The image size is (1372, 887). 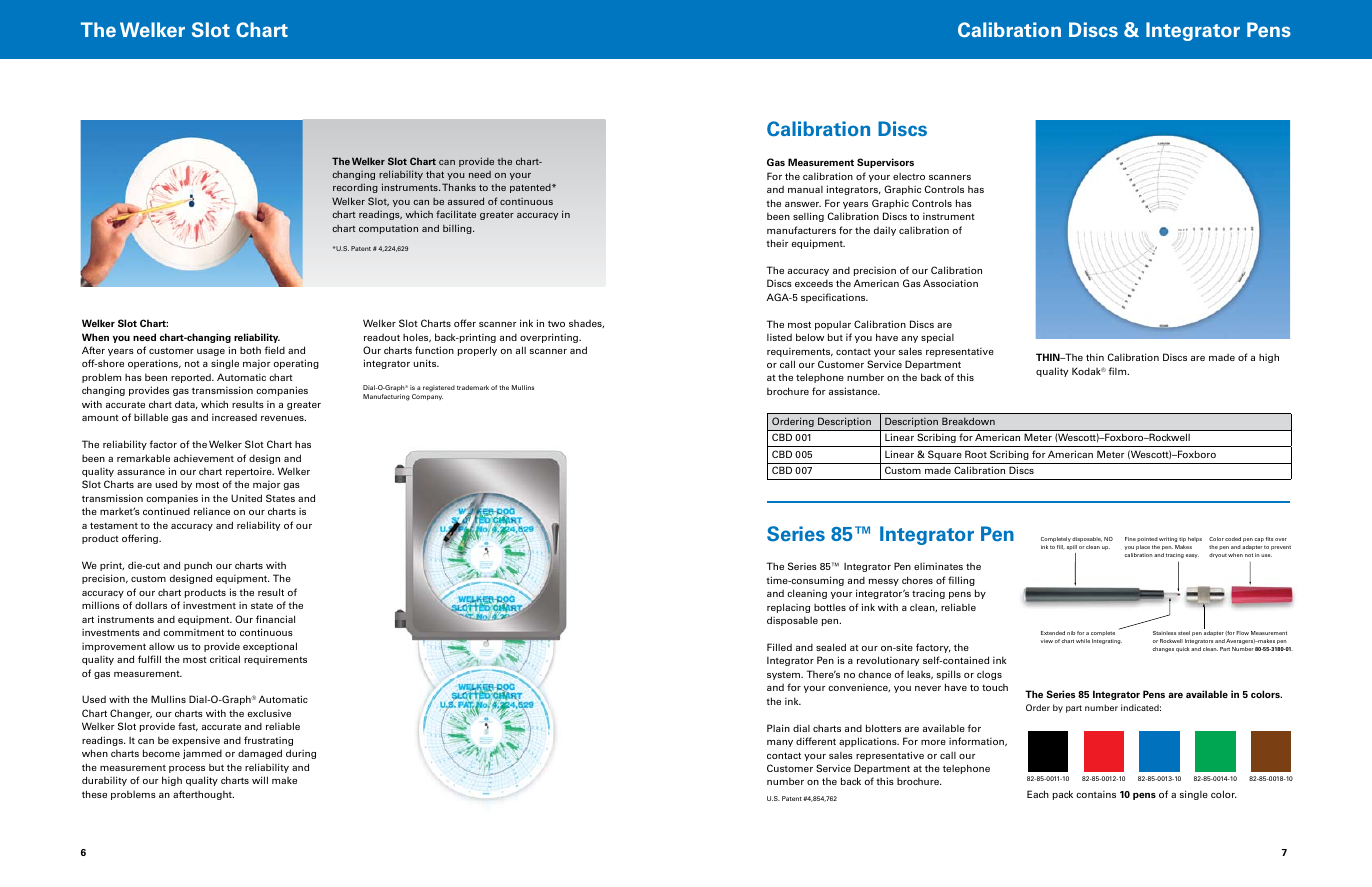 I want to click on repertoire, so click(x=250, y=472).
